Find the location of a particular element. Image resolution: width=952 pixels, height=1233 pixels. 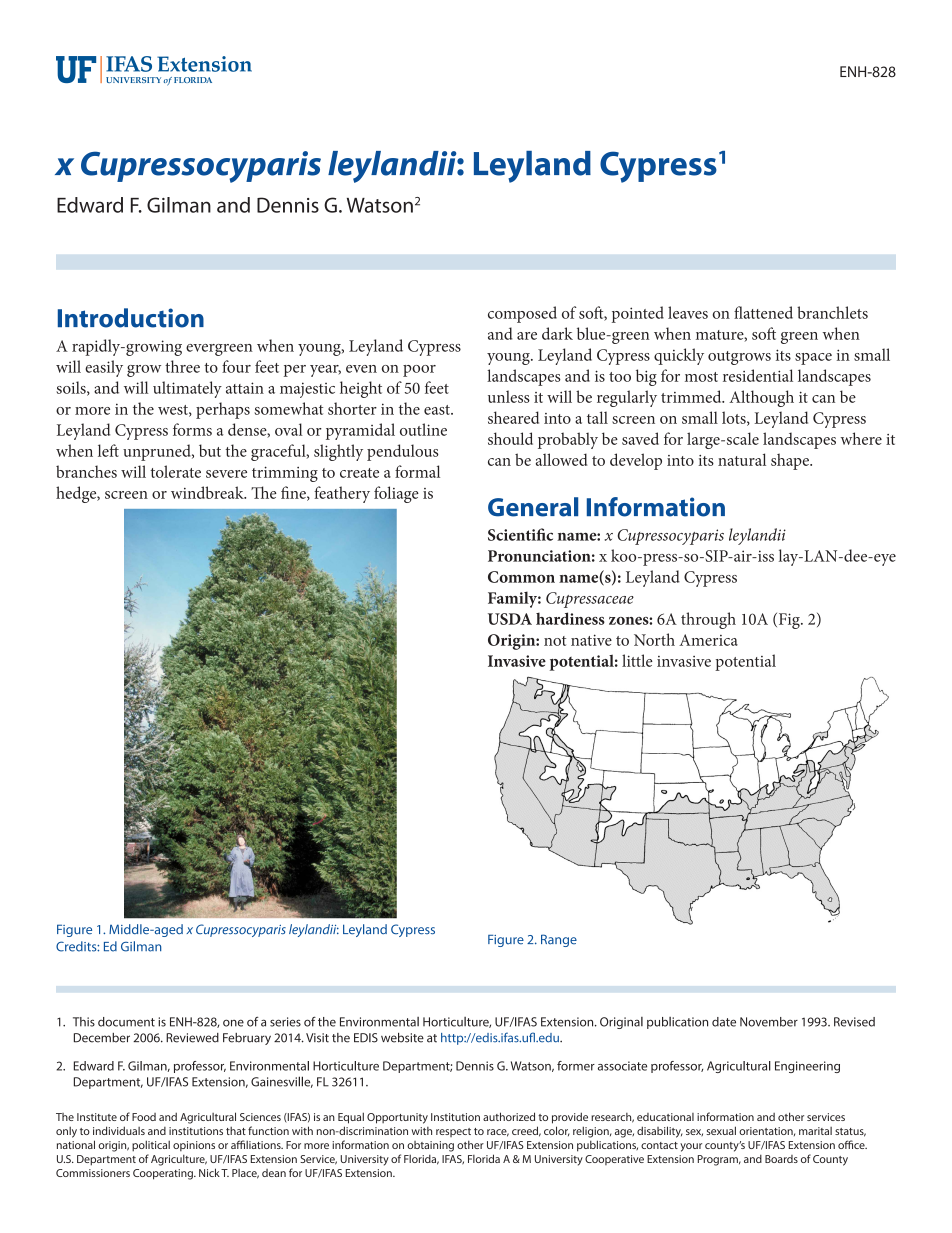

November is located at coordinates (769, 1022).
